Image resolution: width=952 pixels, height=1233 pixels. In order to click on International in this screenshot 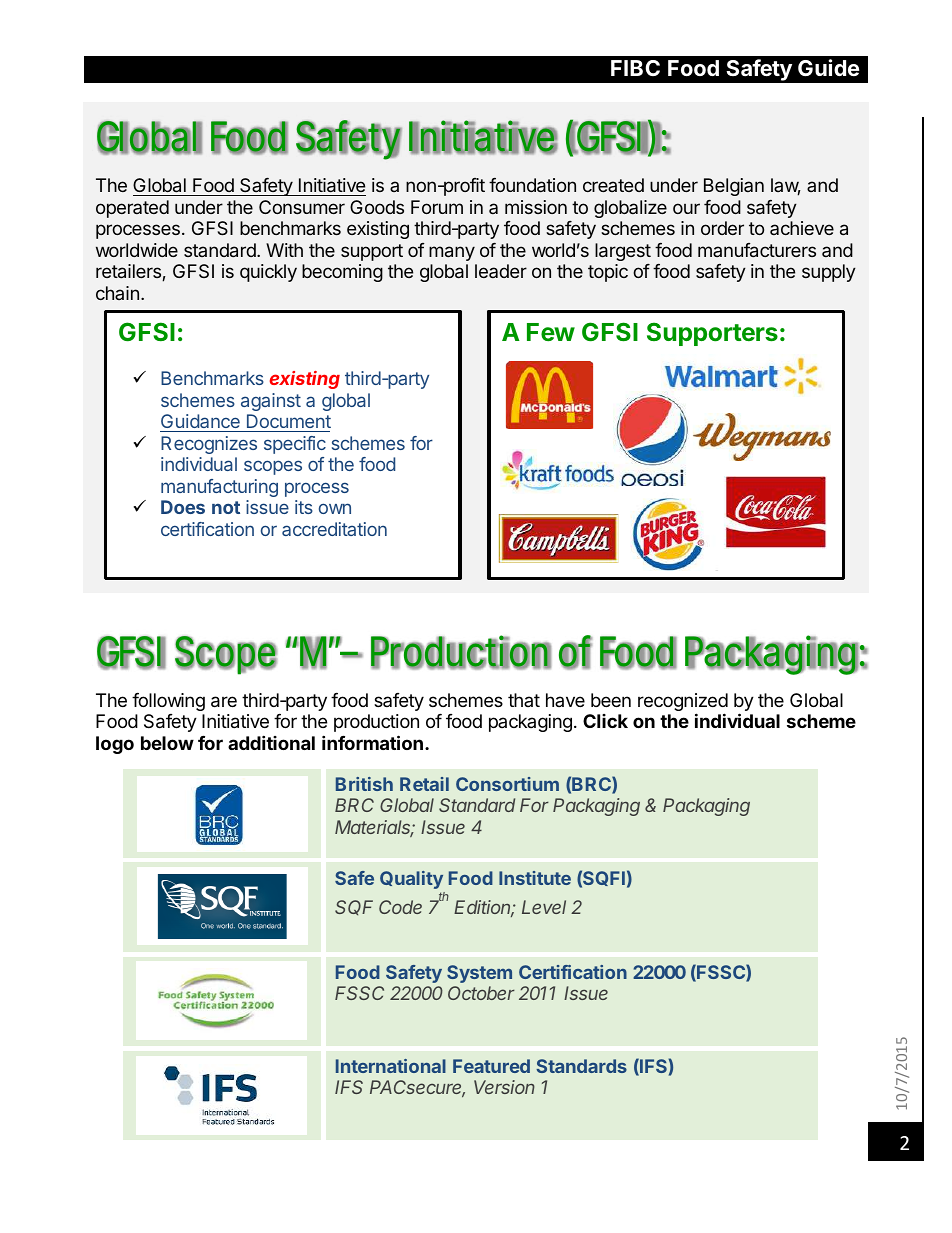, I will do `click(391, 1066)`.
